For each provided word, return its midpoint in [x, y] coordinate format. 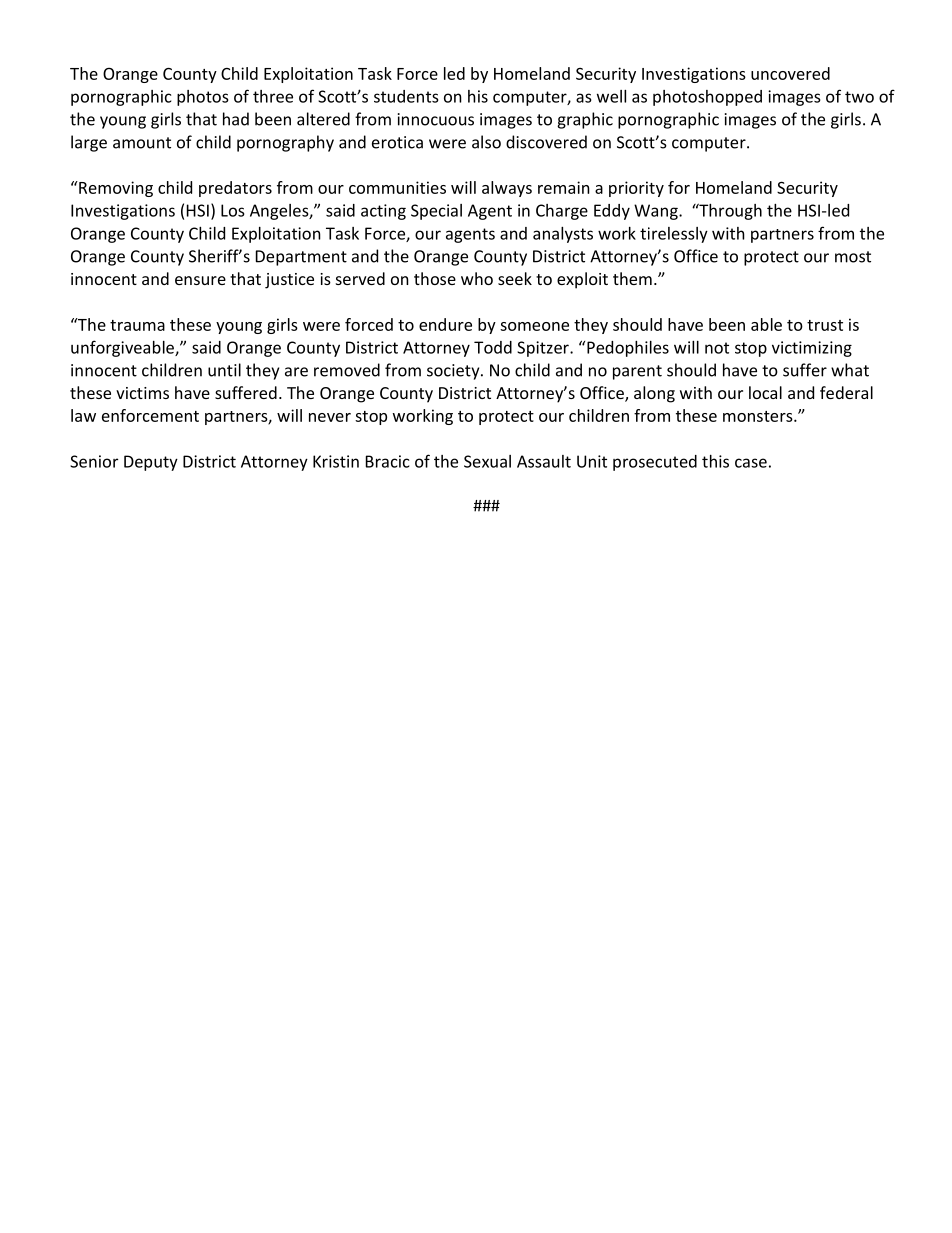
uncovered [790, 73]
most [853, 257]
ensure [200, 280]
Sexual [487, 461]
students [406, 96]
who [477, 278]
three [273, 96]
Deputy [151, 463]
